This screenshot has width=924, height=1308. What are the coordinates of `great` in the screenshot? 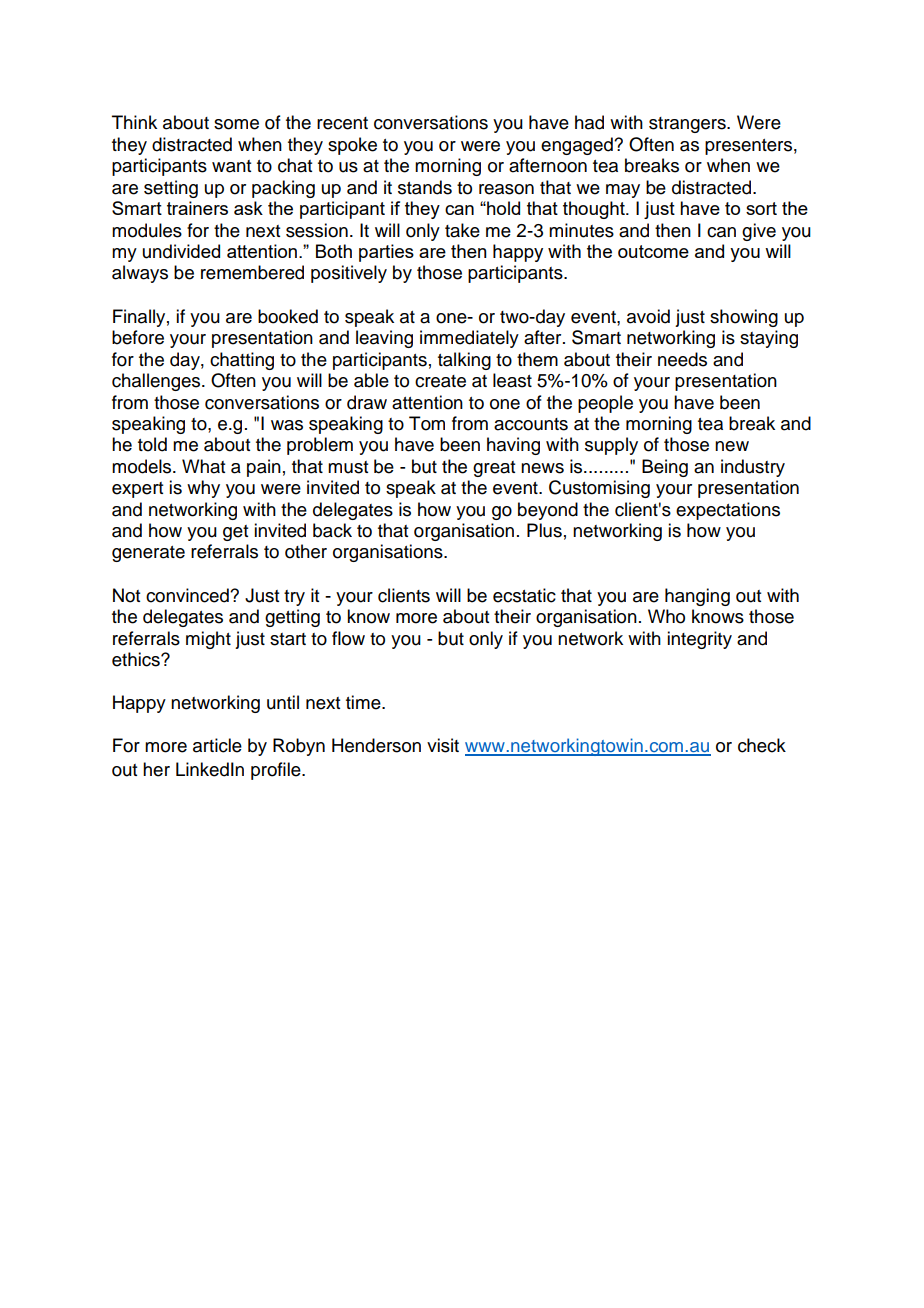 It's located at (494, 469).
